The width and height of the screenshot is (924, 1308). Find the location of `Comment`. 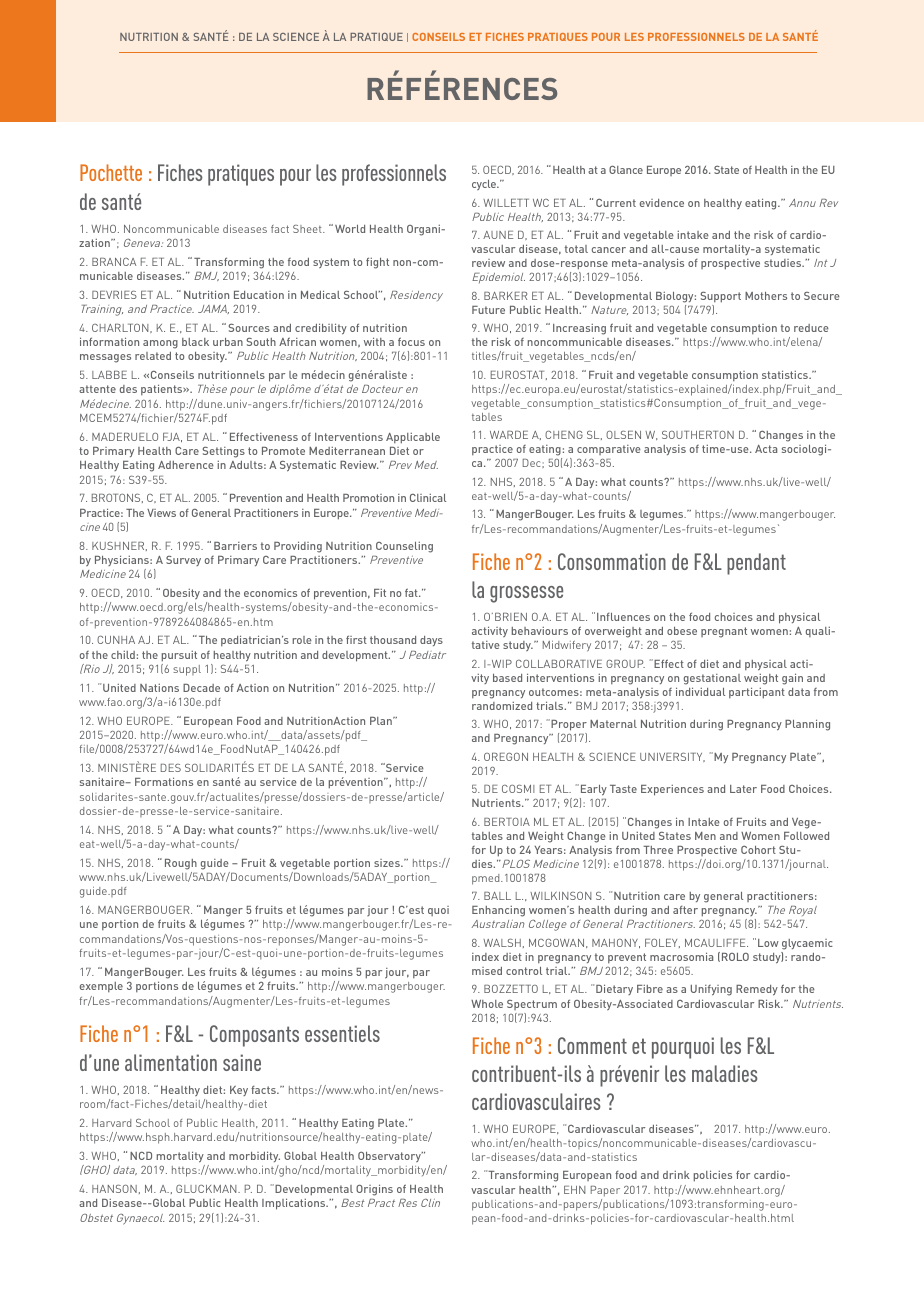

Comment is located at coordinates (592, 1045).
